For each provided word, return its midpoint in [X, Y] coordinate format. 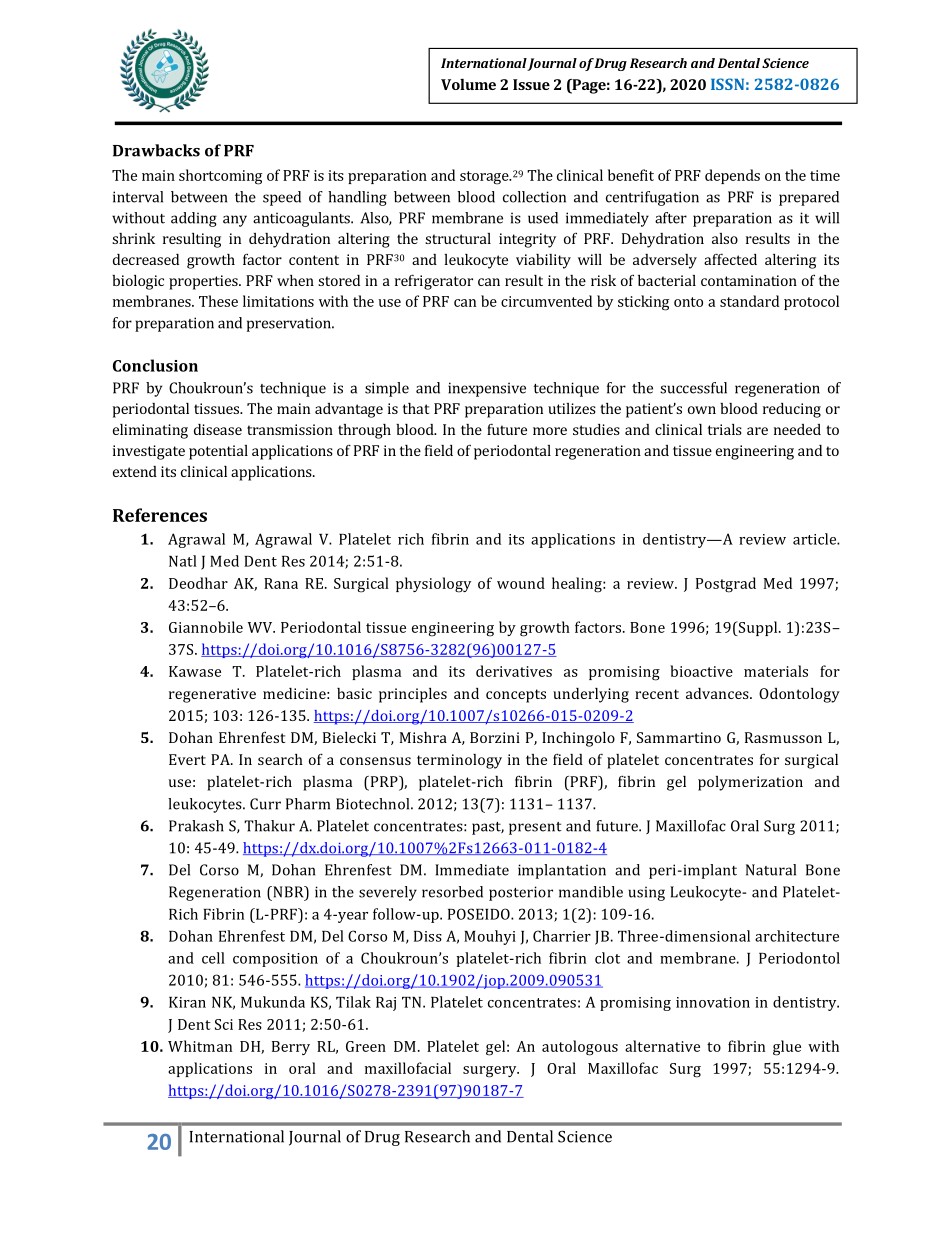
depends [732, 176]
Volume [468, 84]
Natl [183, 561]
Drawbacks [156, 150]
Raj [386, 1004]
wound [521, 583]
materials [776, 671]
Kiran [187, 1002]
